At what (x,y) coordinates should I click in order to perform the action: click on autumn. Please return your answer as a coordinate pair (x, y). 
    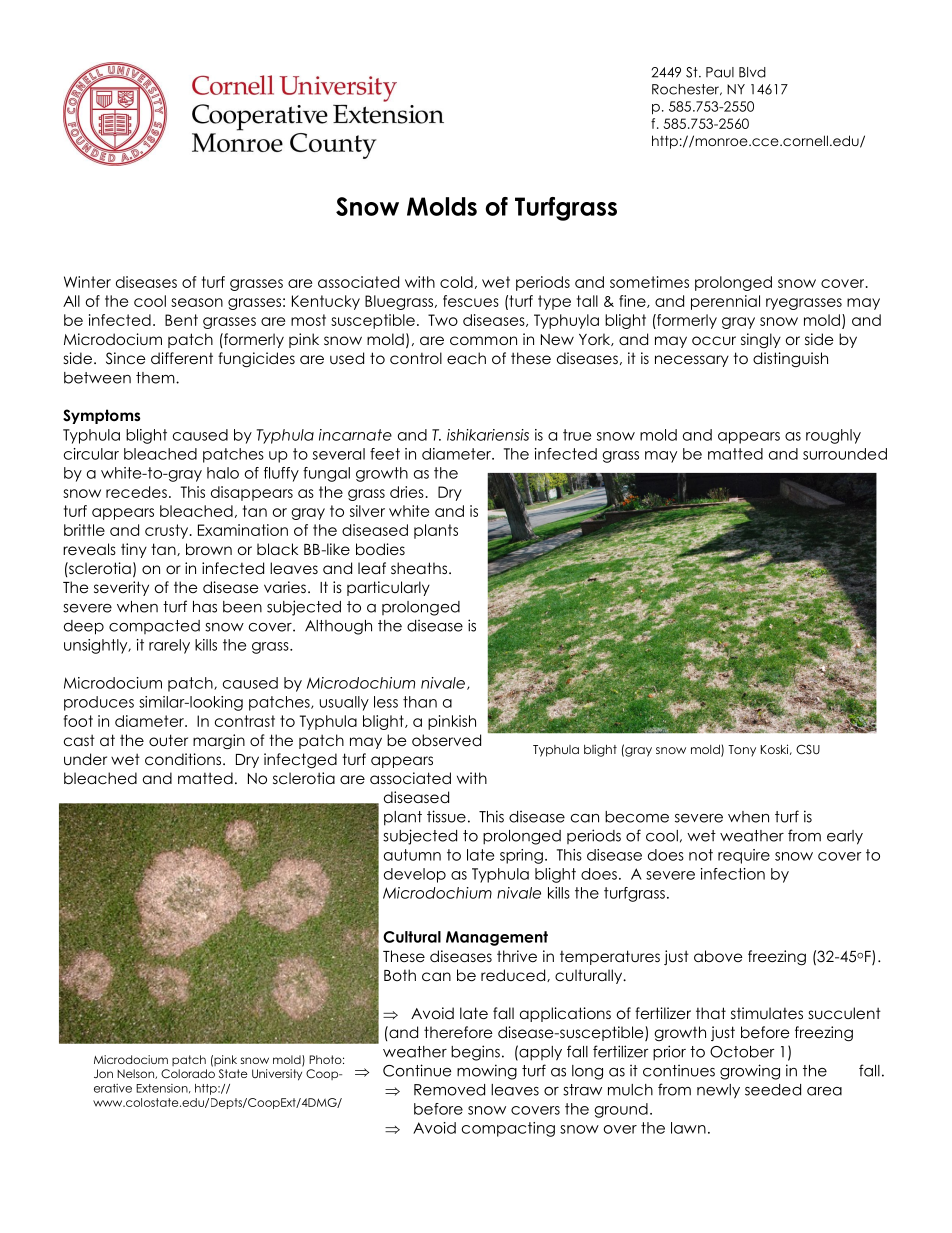
    Looking at the image, I should click on (412, 855).
